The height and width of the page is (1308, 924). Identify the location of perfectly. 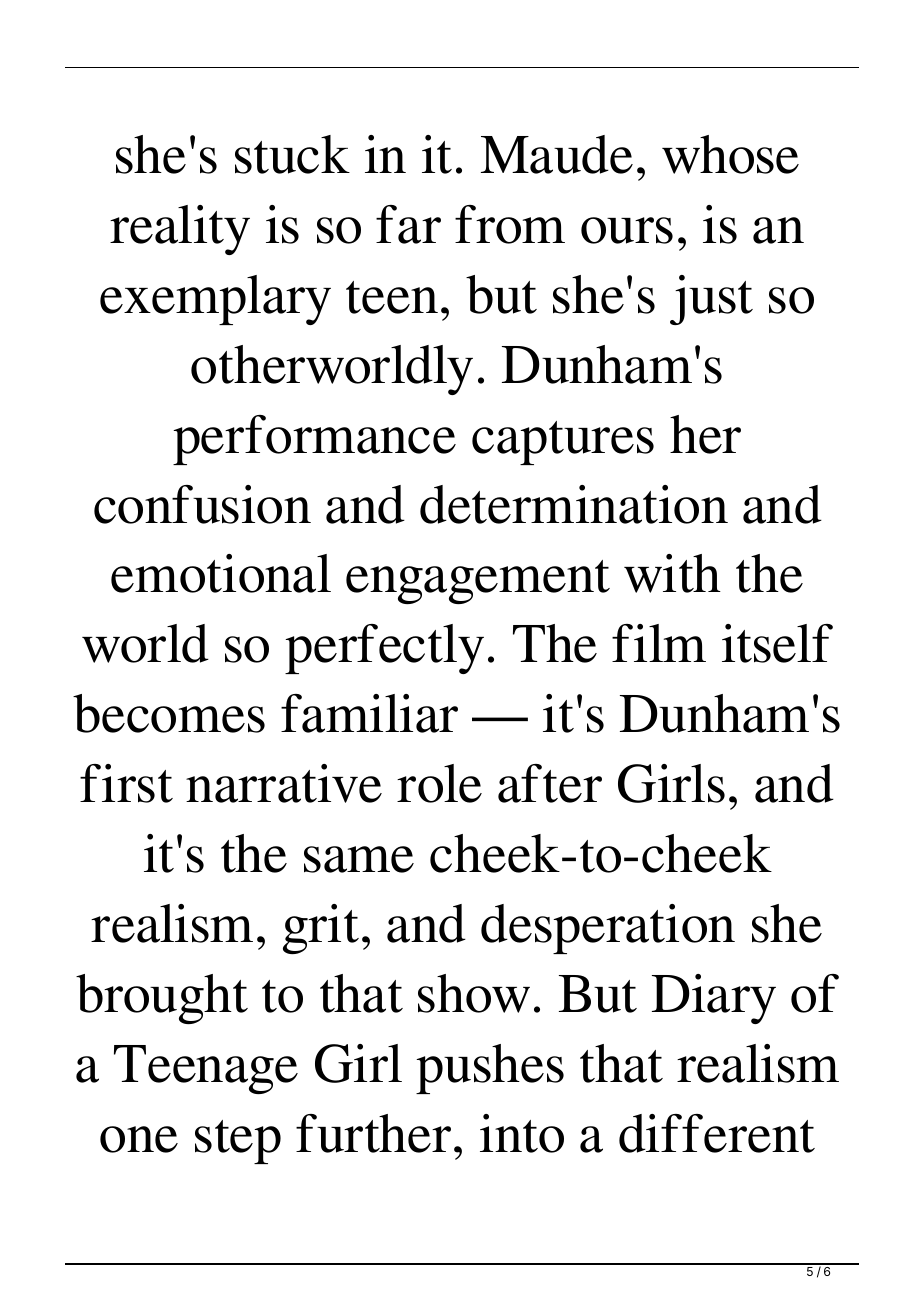
(384, 649).
